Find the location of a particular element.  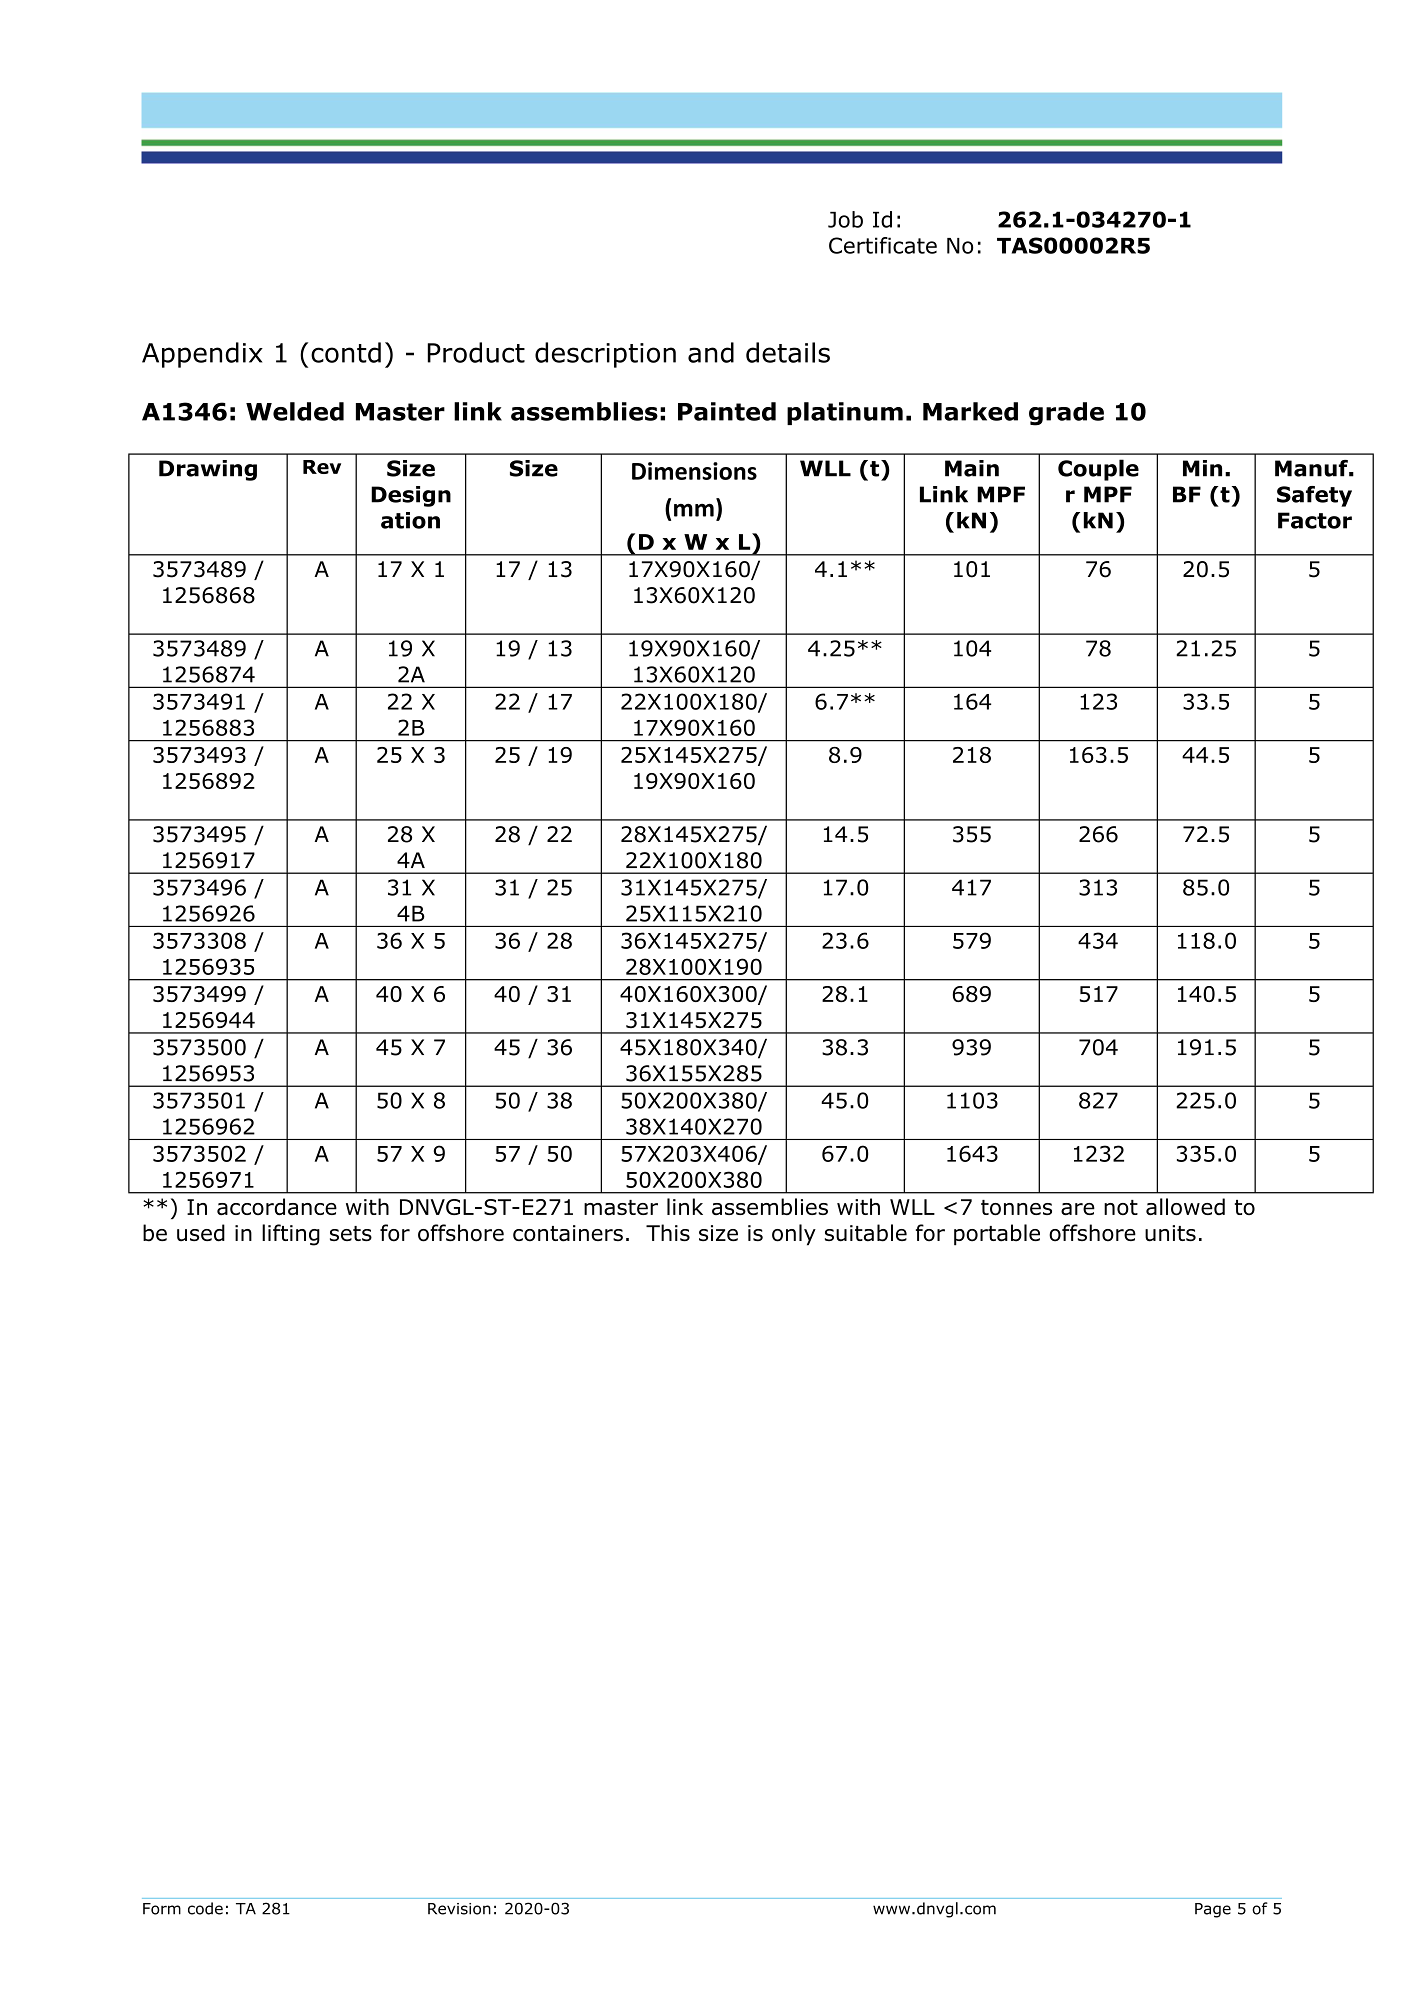

grade is located at coordinates (1066, 414).
